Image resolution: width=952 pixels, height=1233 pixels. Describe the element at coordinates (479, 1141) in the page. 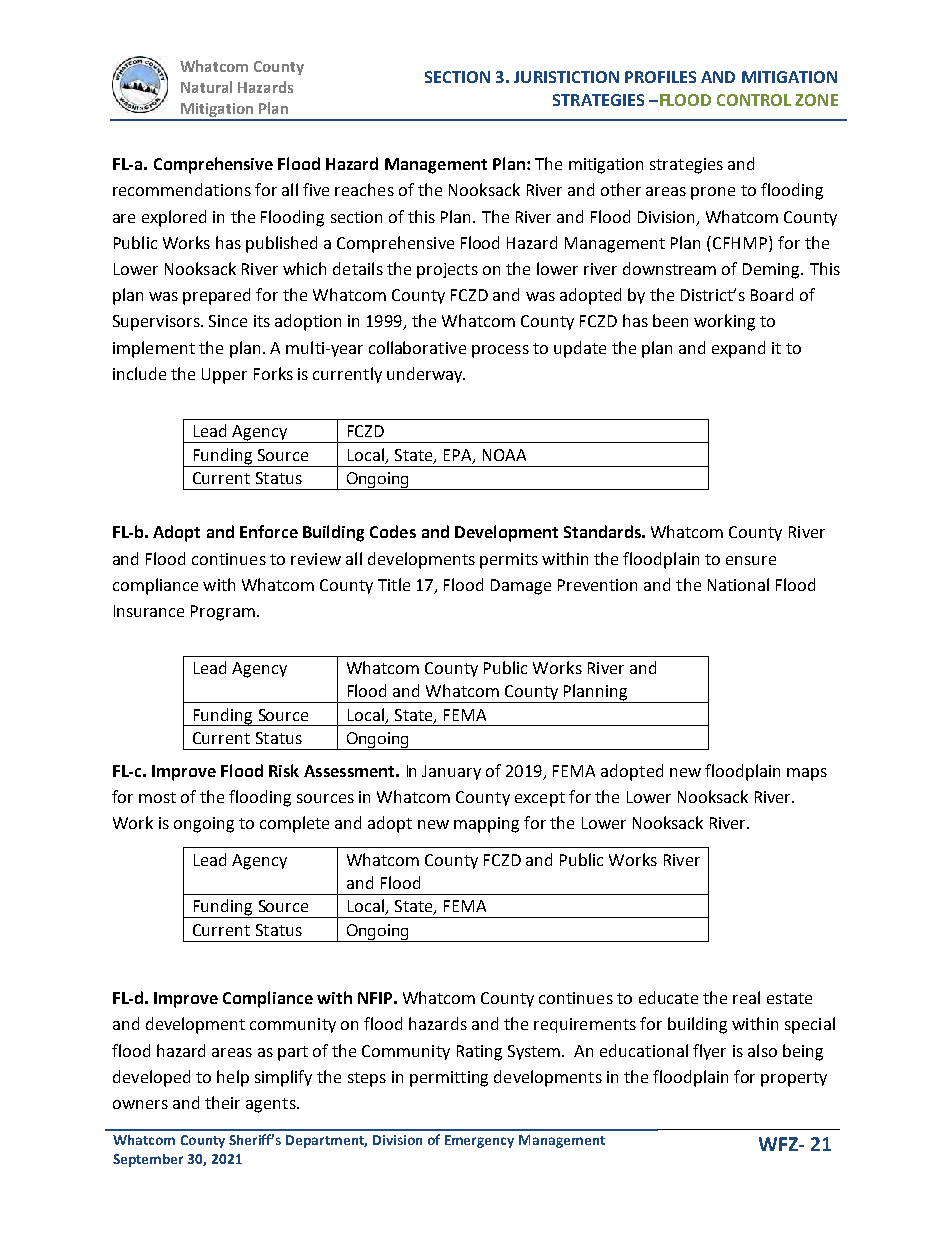

I see `Emergency` at that location.
